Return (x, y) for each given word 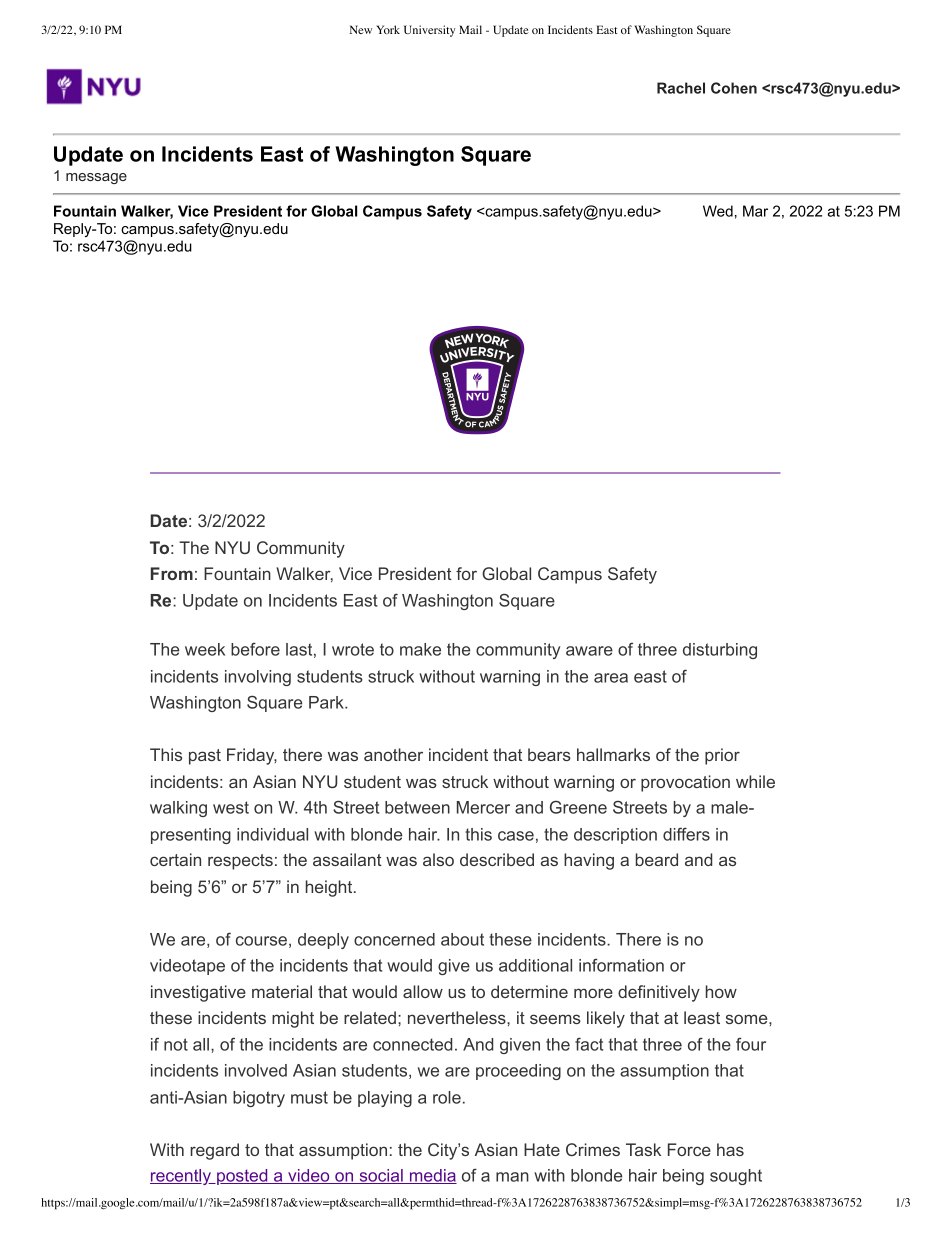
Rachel (681, 88)
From (172, 573)
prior (722, 756)
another (393, 754)
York (388, 29)
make (420, 649)
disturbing (720, 651)
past (205, 757)
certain (175, 859)
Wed (718, 211)
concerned (394, 939)
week (205, 649)
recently (181, 1177)
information (621, 965)
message (96, 178)
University (429, 31)
